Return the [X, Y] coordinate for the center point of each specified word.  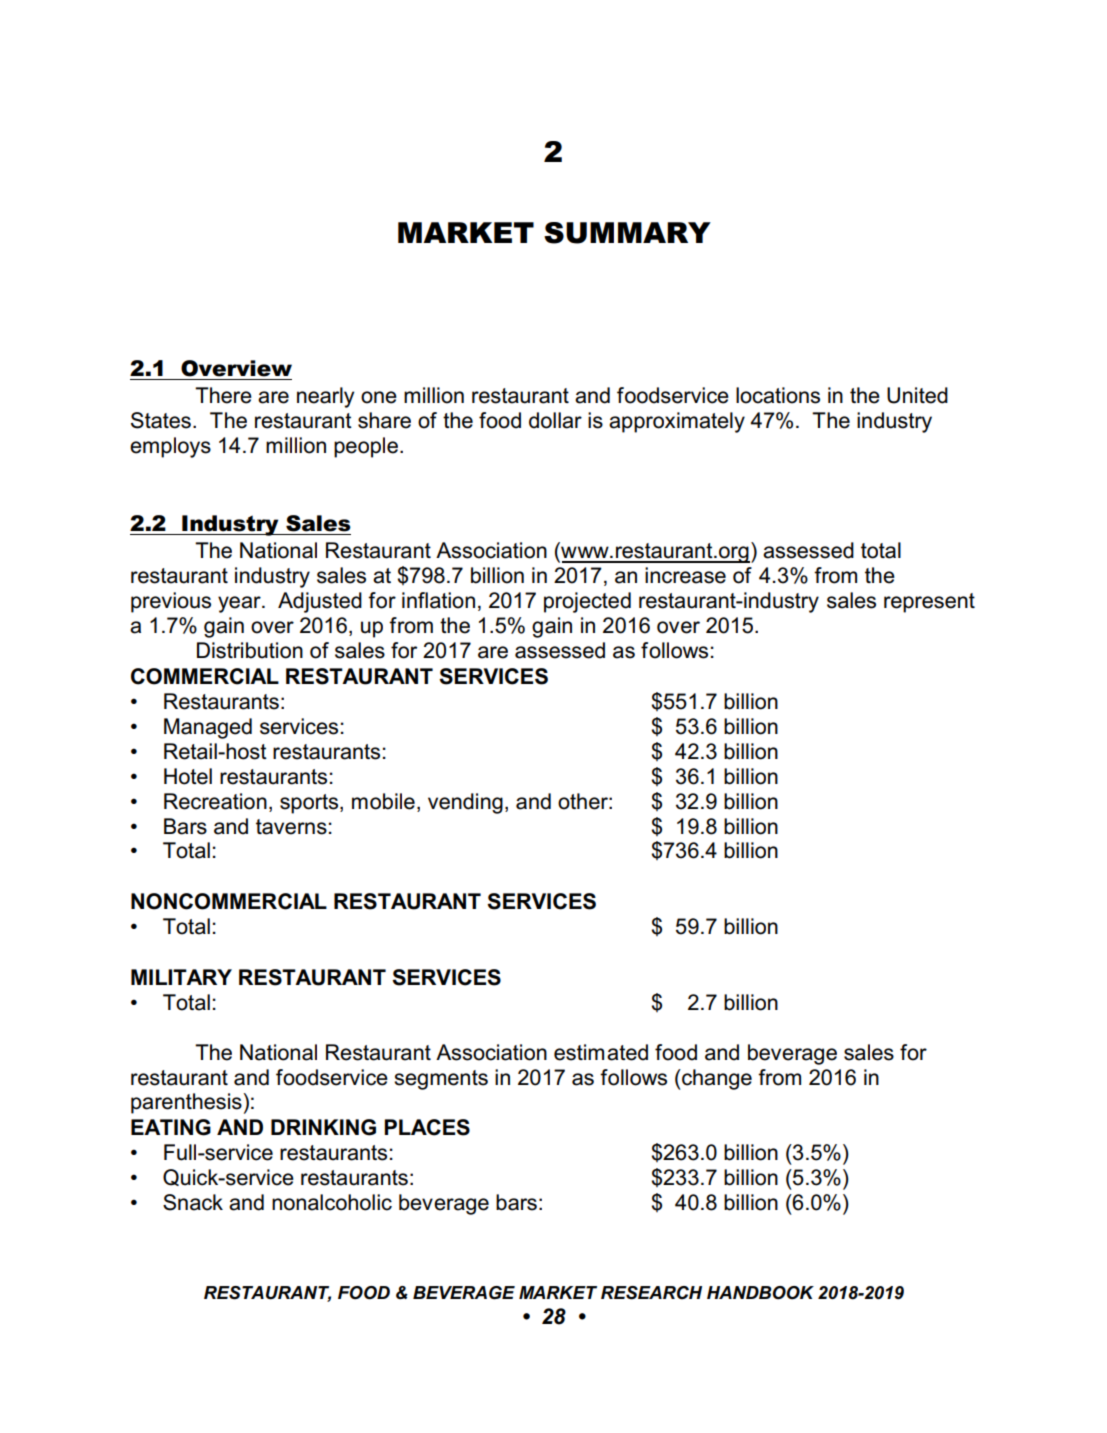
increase [685, 575]
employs [170, 447]
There [223, 395]
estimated [601, 1052]
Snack [193, 1202]
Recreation [215, 801]
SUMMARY [627, 233]
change [716, 1079]
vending [465, 803]
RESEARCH [651, 1293]
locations [778, 395]
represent [929, 603]
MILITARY [181, 977]
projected [587, 602]
